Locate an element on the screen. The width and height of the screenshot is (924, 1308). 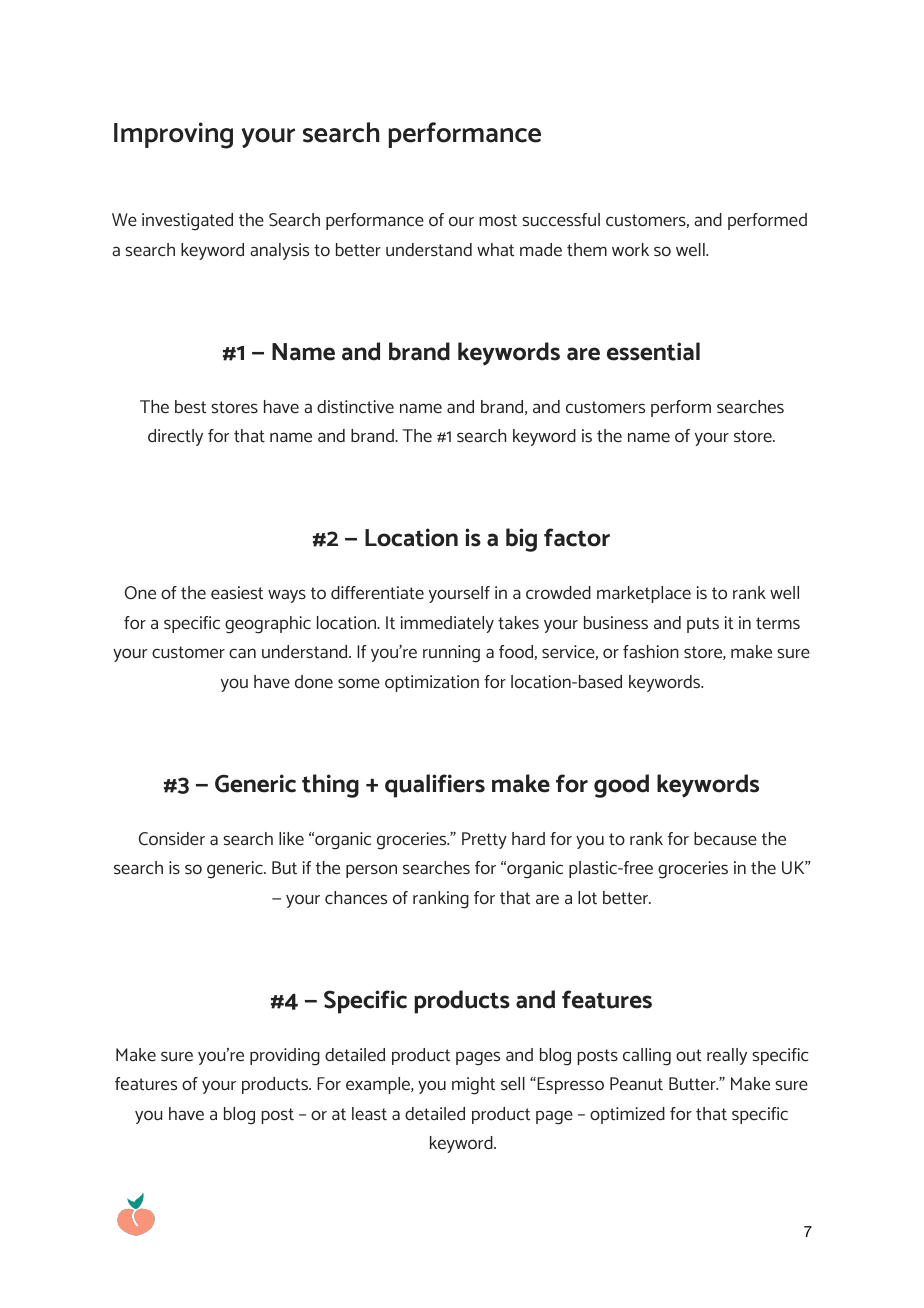
immediately is located at coordinates (447, 624).
